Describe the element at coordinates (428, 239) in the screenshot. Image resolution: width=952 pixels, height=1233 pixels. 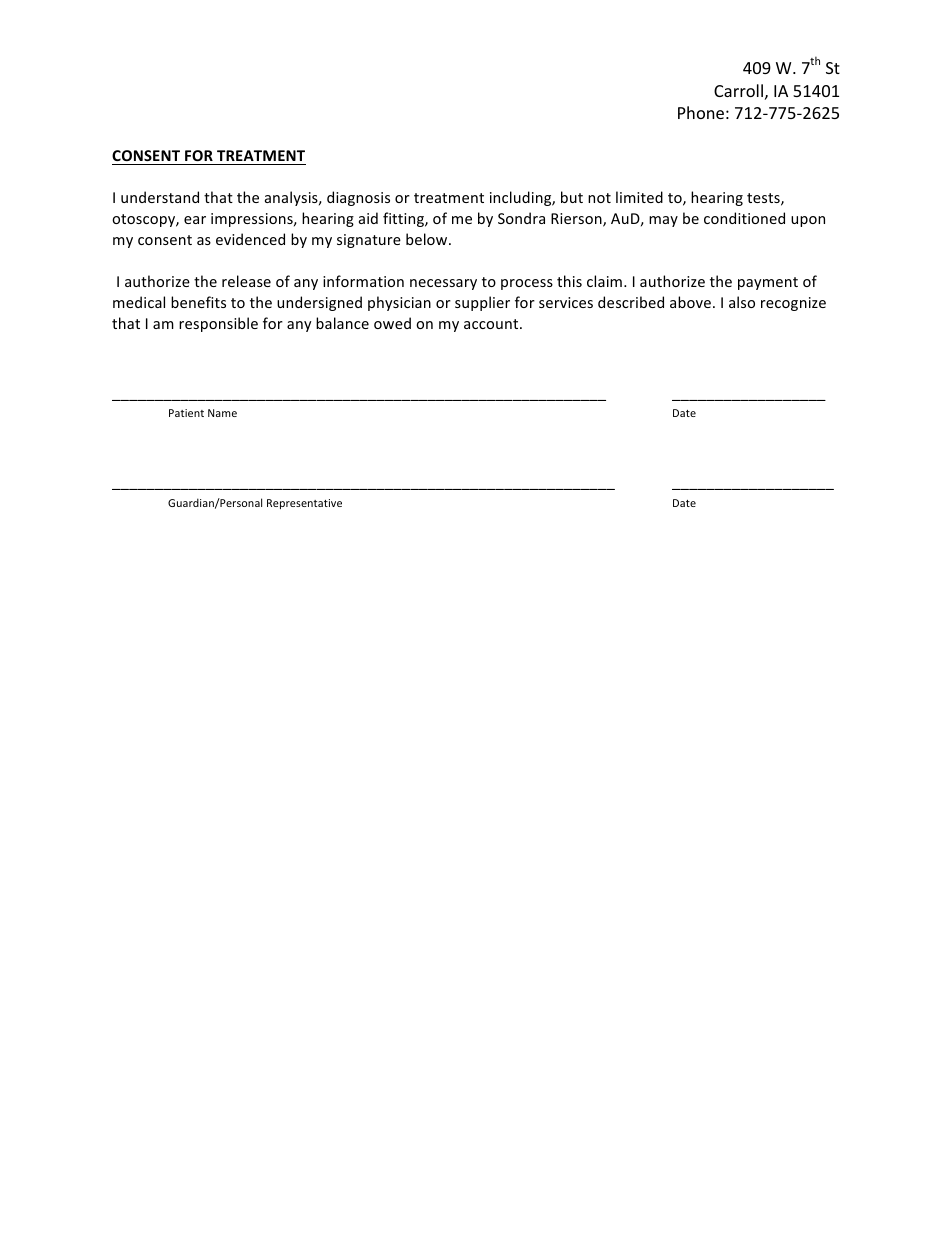
I see `below` at that location.
